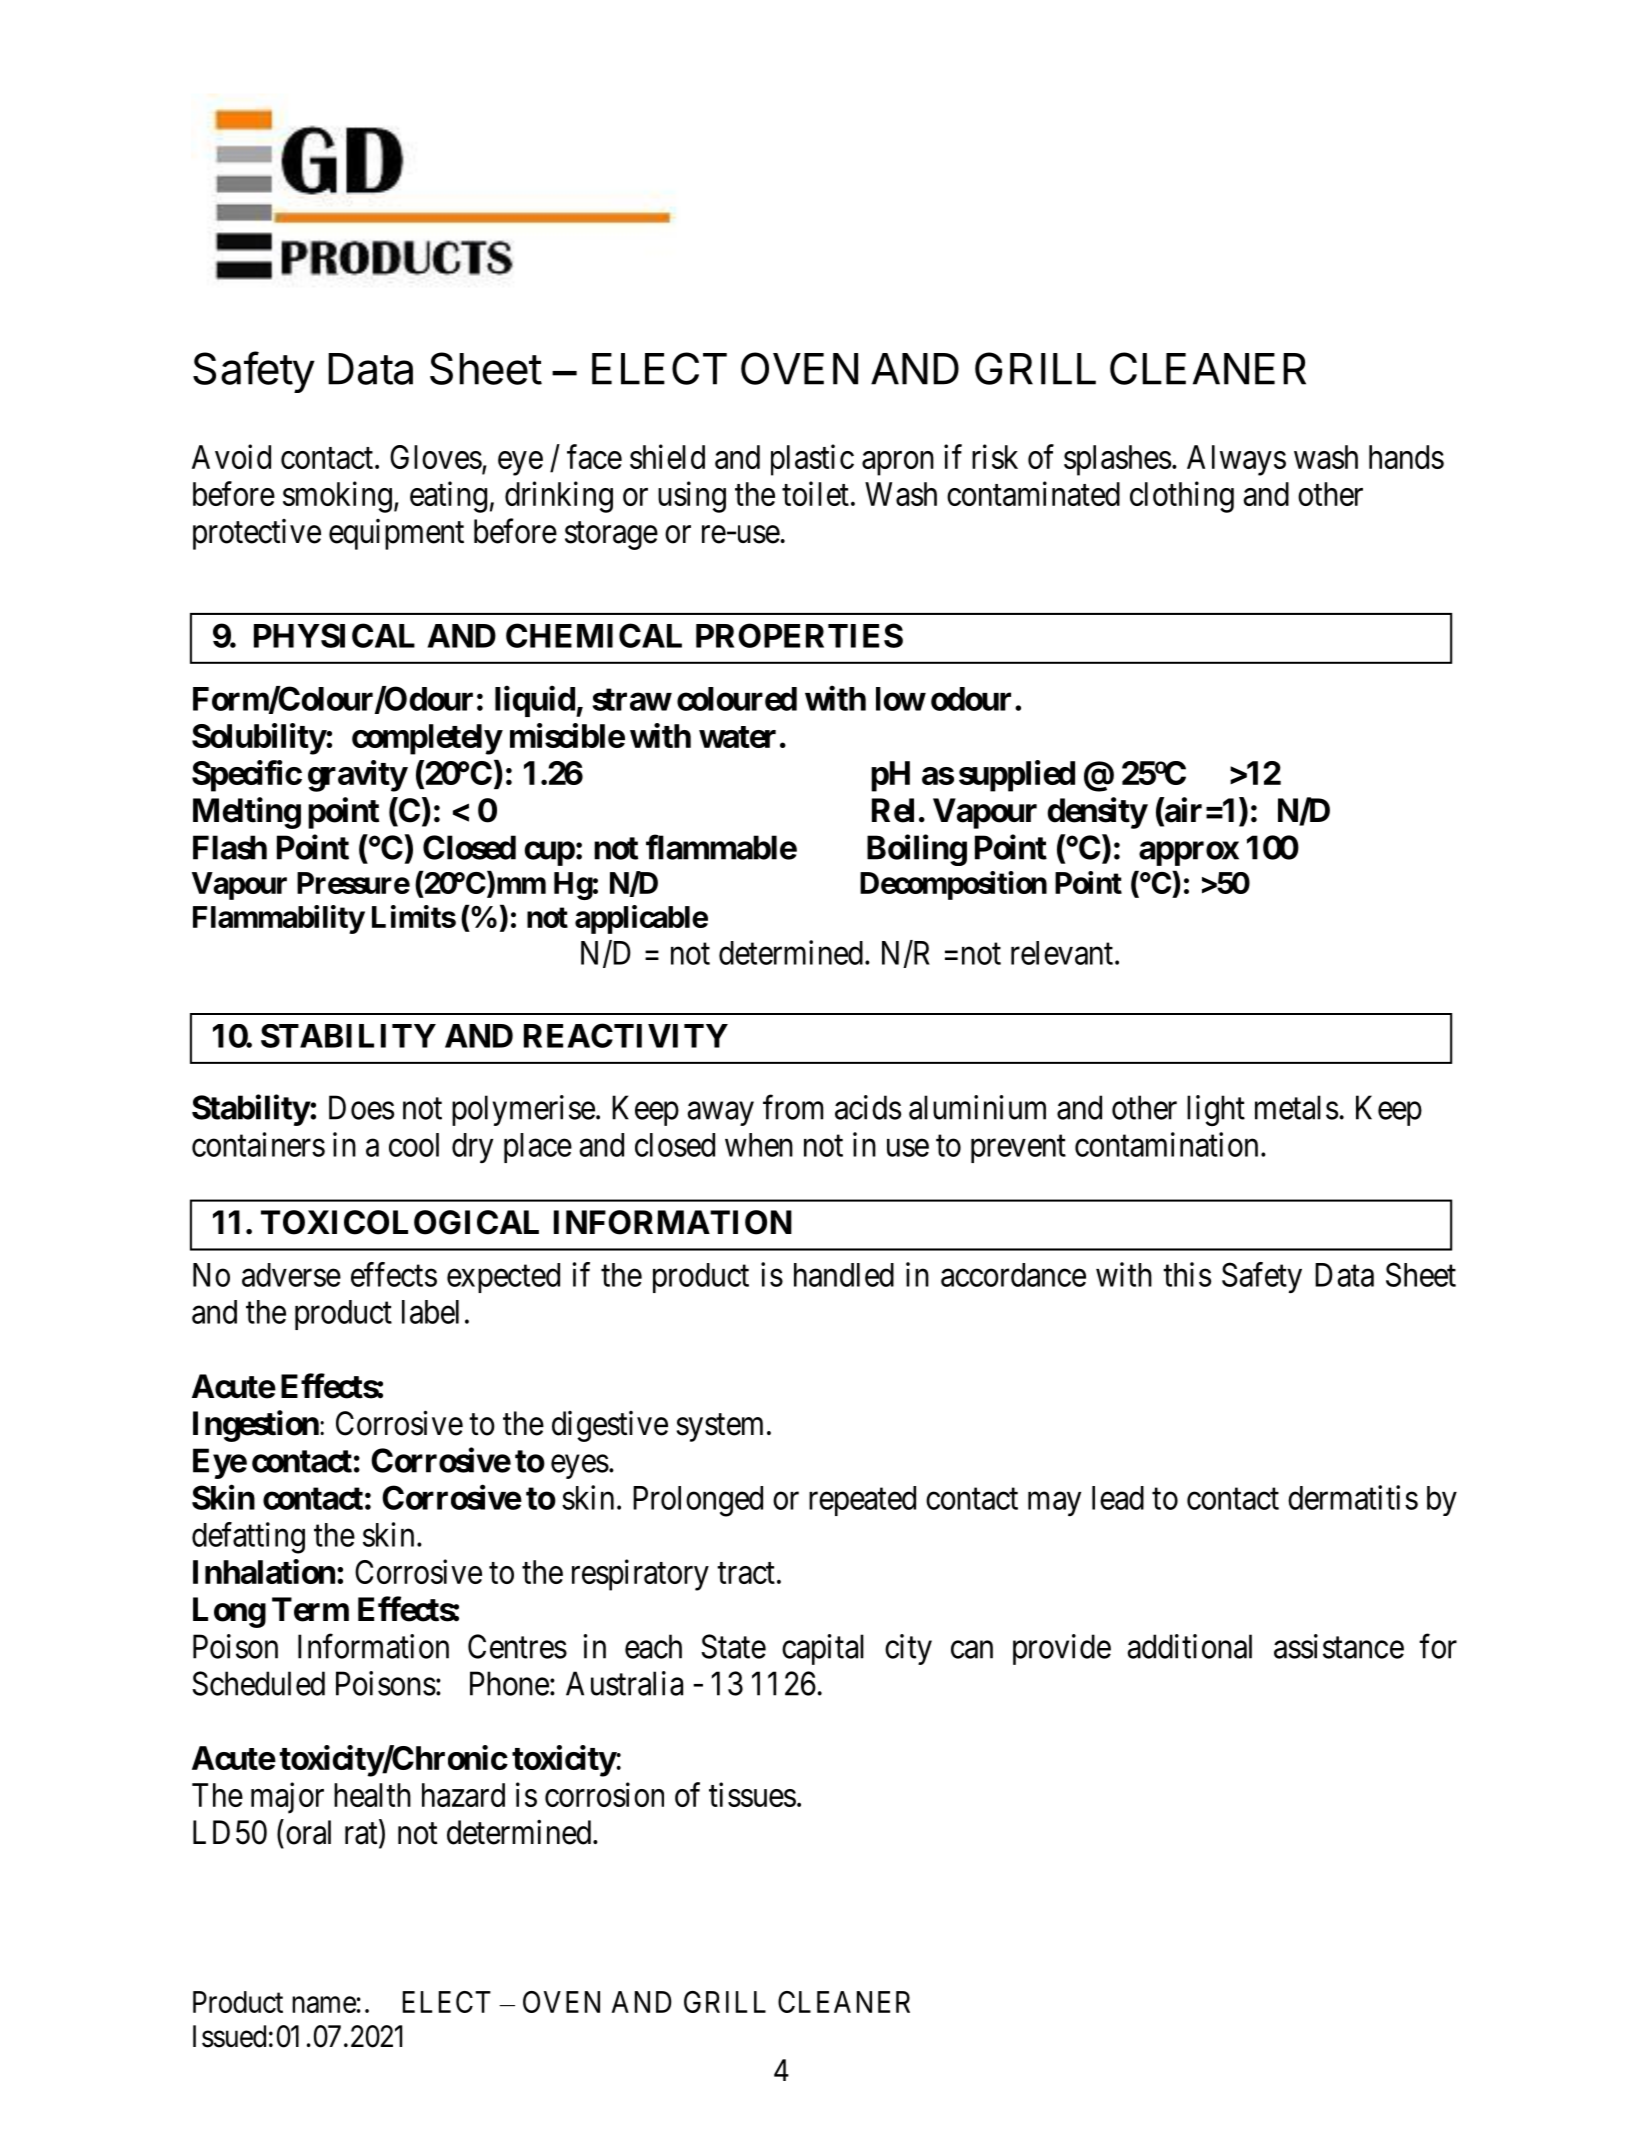  Describe the element at coordinates (400, 1222) in the screenshot. I see `TOXICOLOGICAL` at that location.
